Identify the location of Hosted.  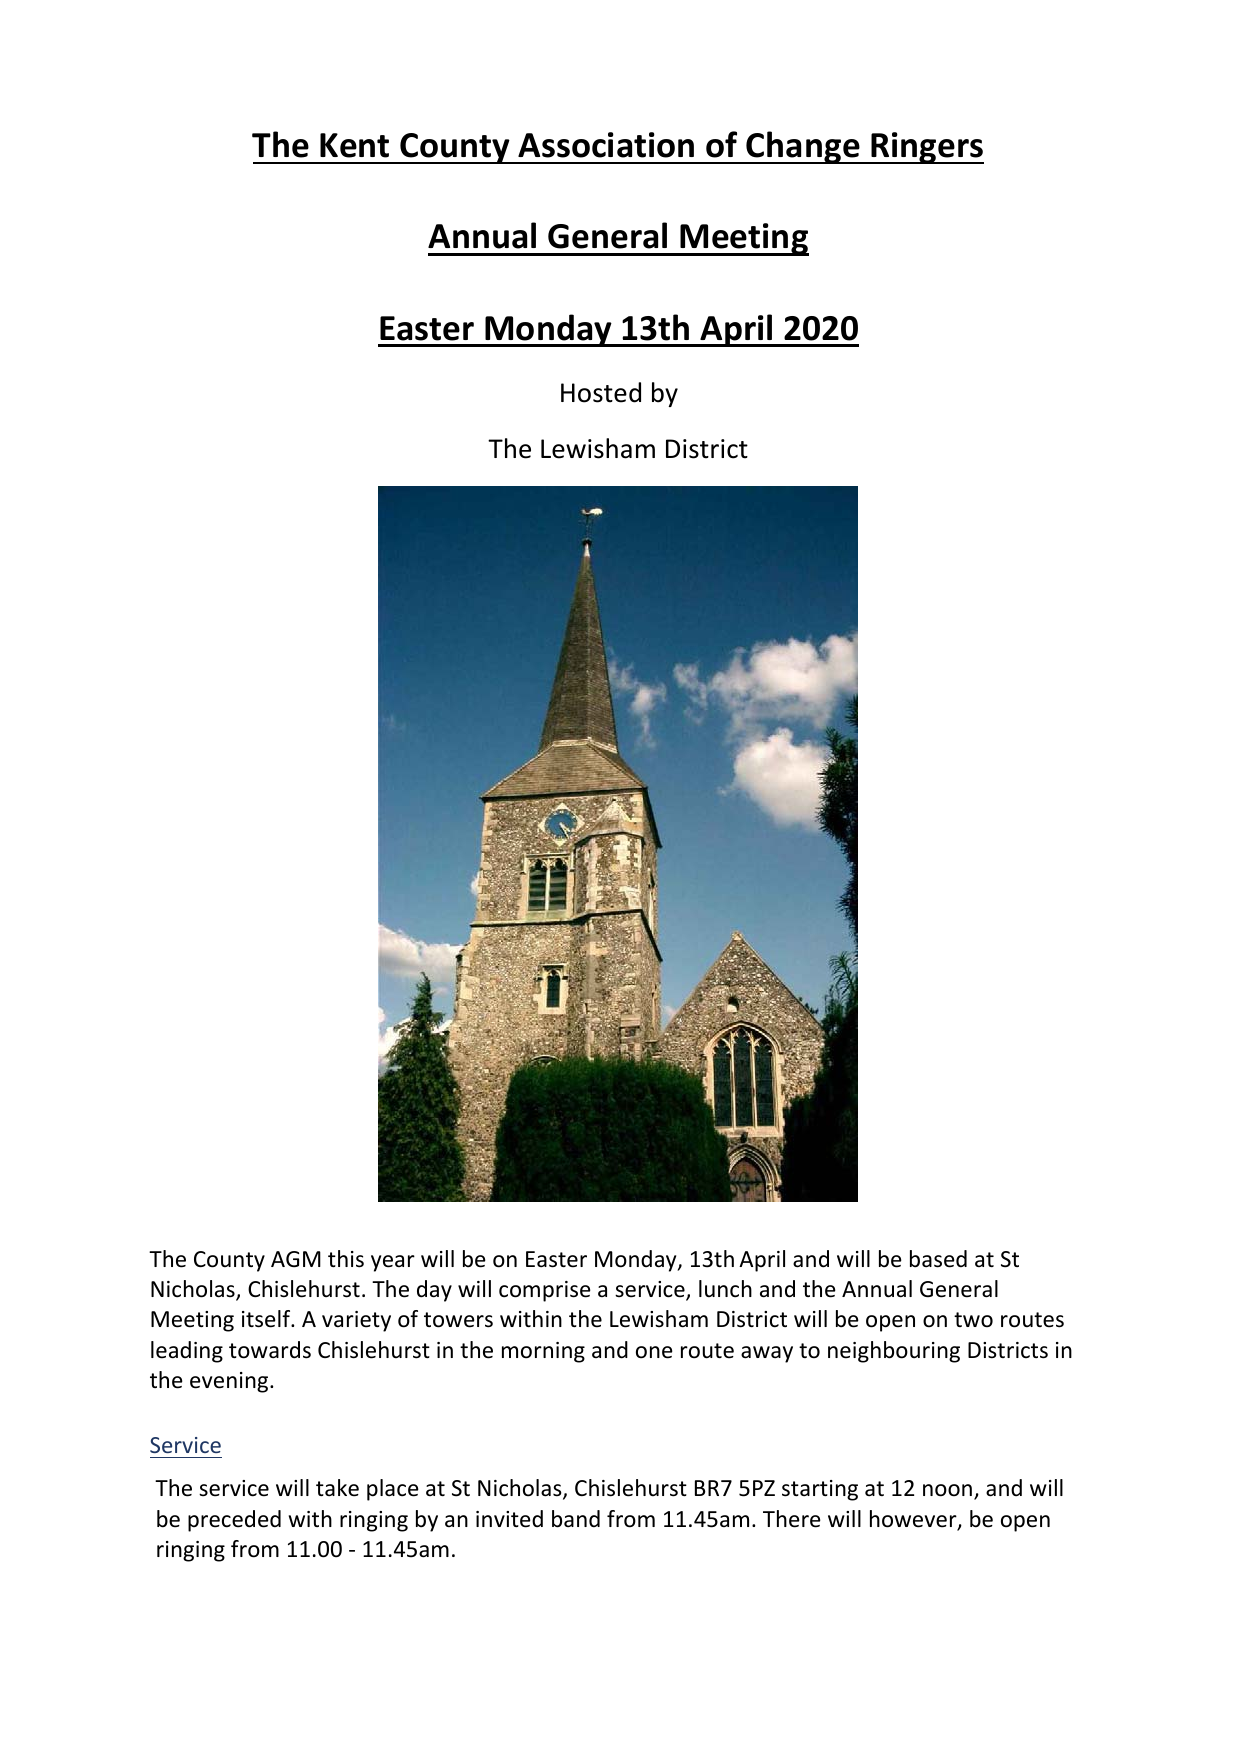
(601, 392).
